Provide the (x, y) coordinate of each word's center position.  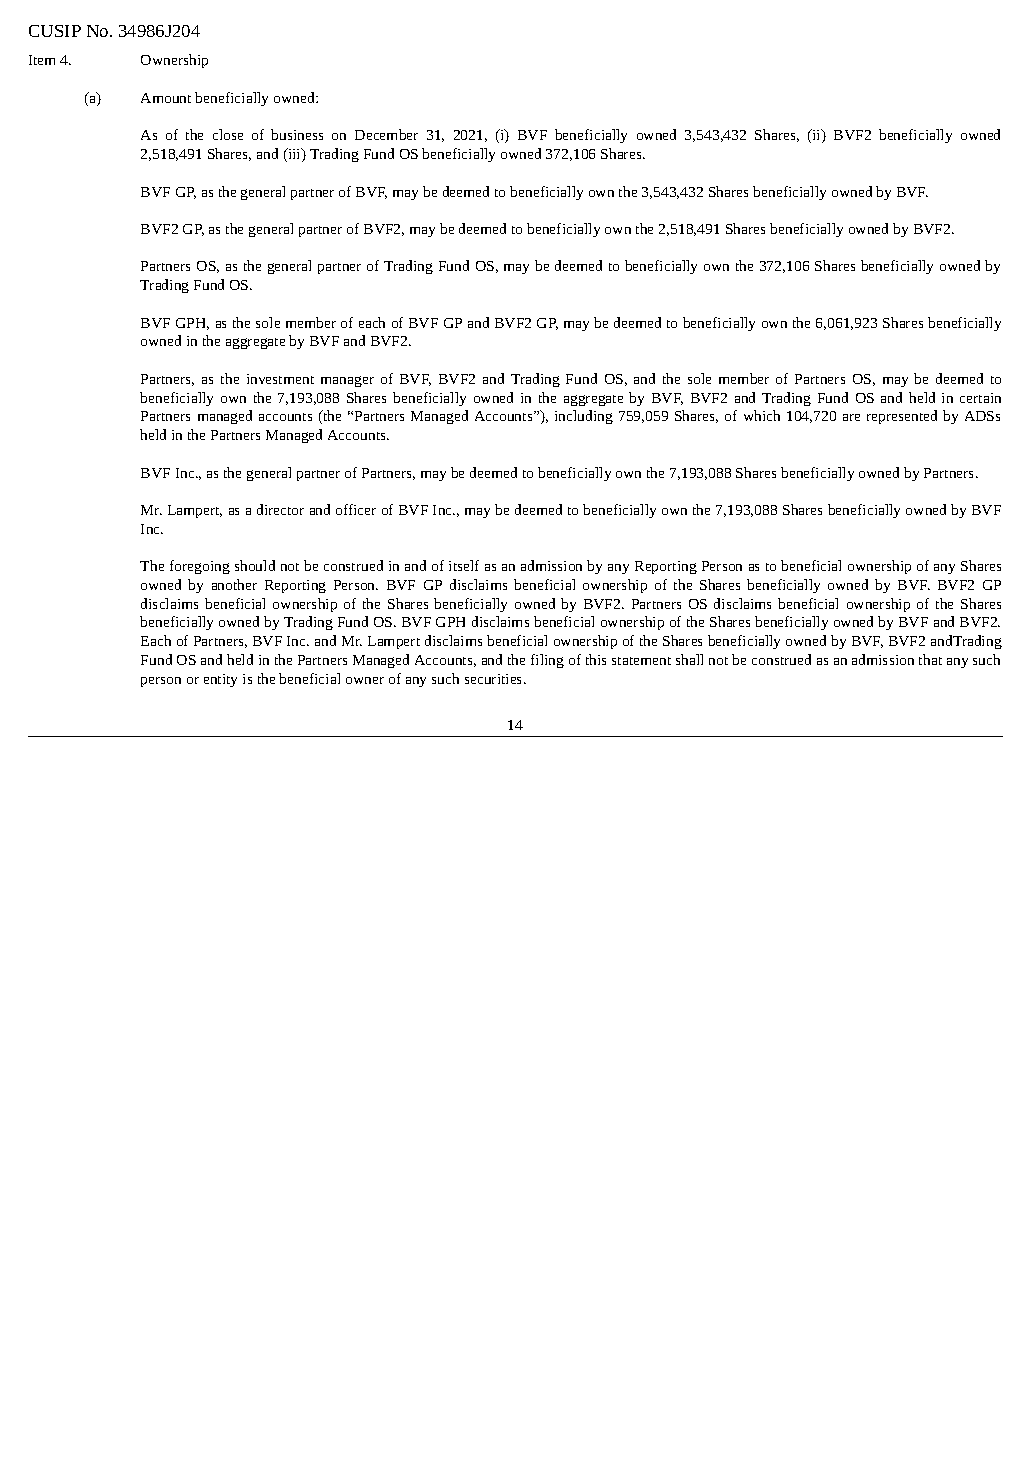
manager (347, 381)
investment (280, 379)
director (280, 509)
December (386, 134)
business (297, 134)
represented (902, 417)
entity (220, 680)
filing (547, 661)
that (930, 659)
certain (980, 398)
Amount (166, 98)
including (584, 417)
